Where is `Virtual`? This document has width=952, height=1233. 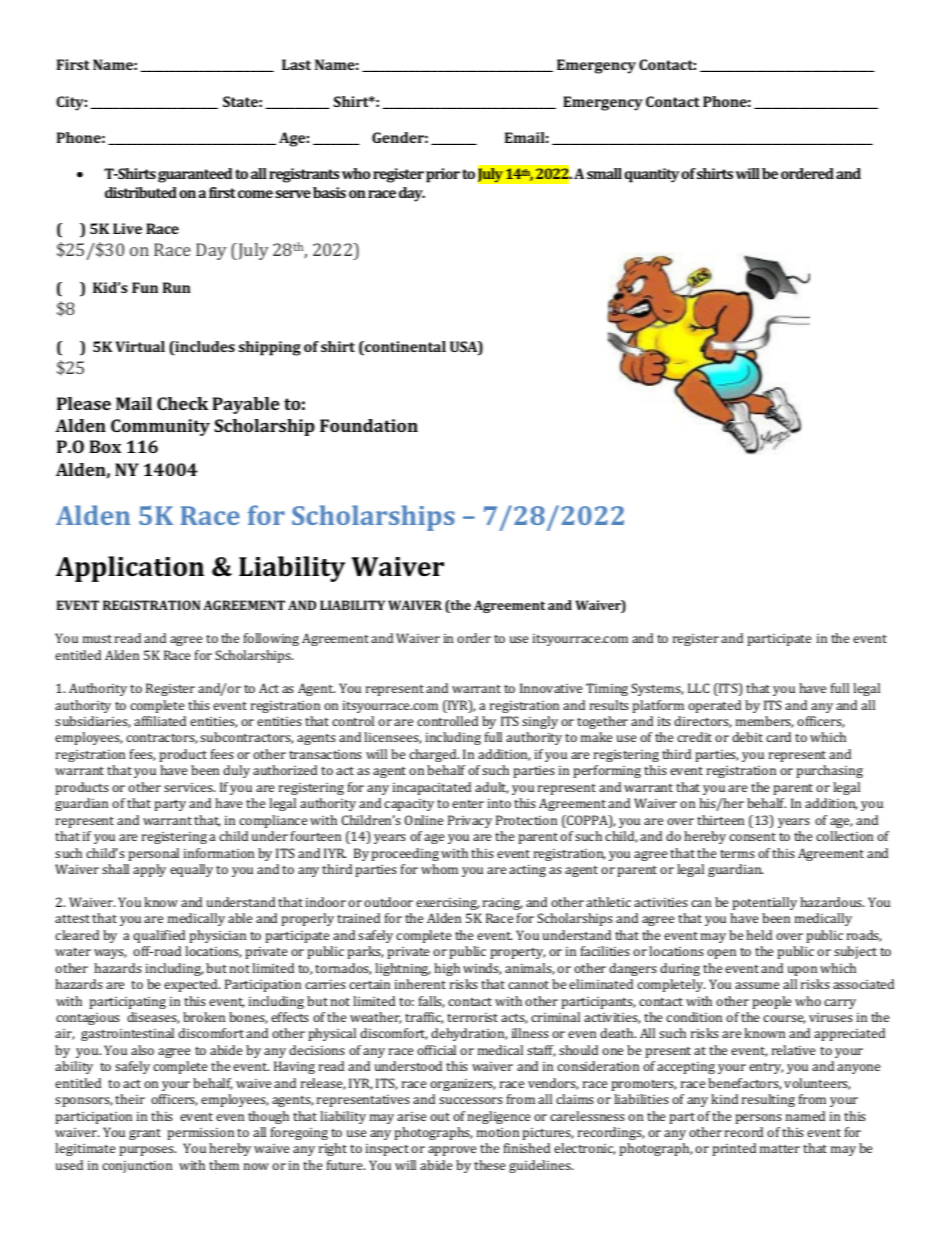
Virtual is located at coordinates (140, 346).
